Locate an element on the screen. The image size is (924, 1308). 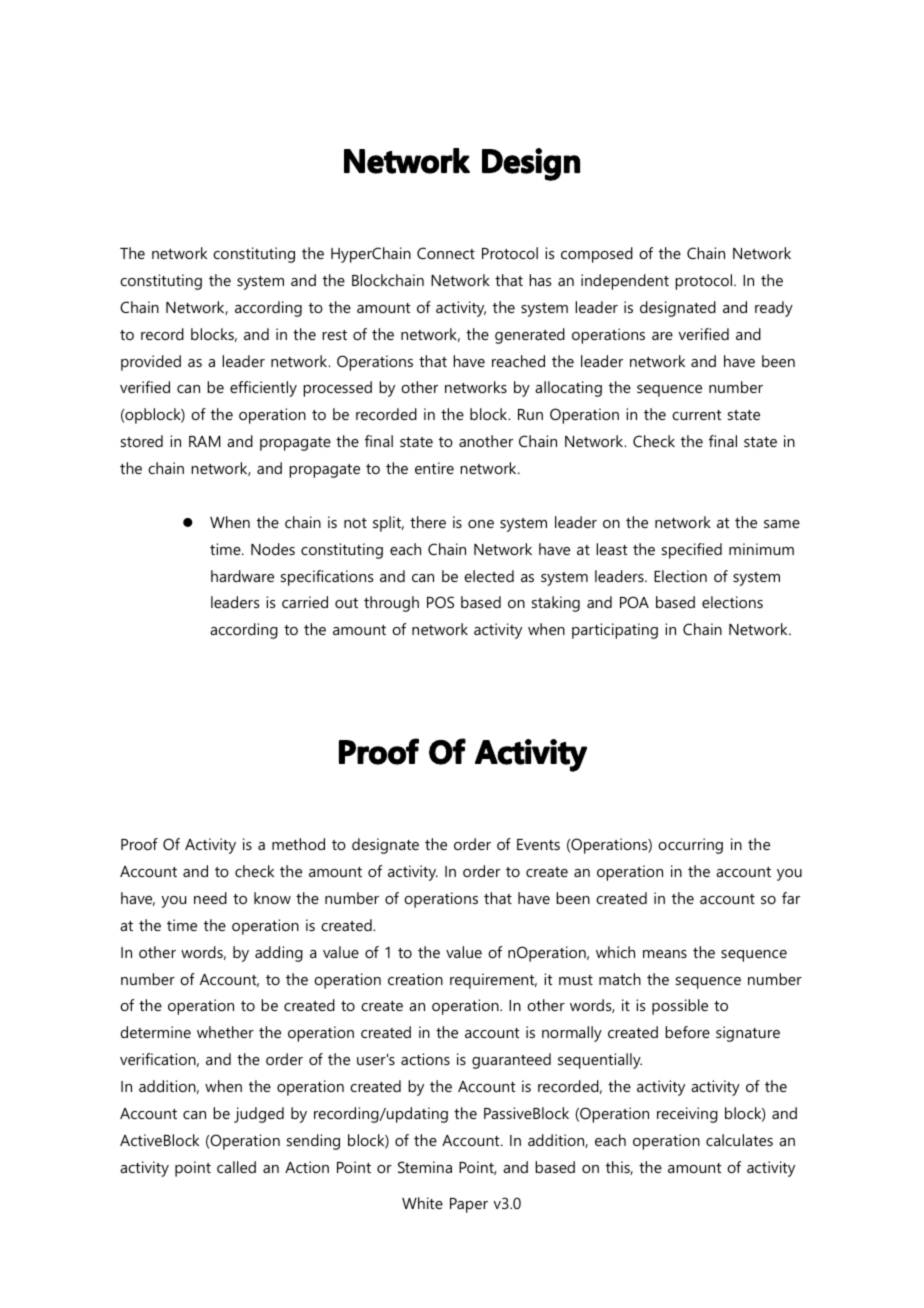
provided is located at coordinates (151, 363).
